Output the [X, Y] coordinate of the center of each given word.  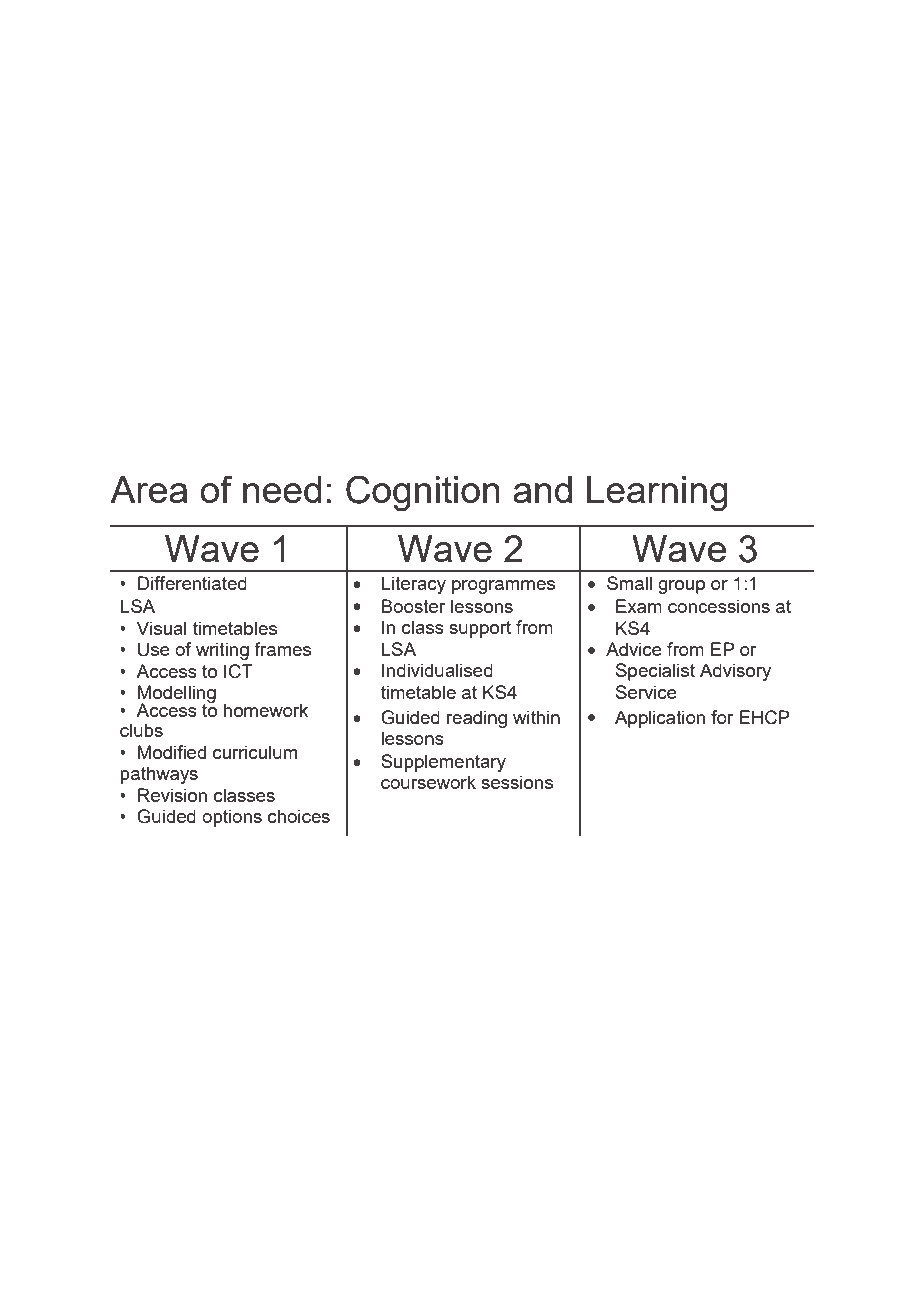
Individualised [437, 670]
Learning [657, 493]
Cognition [423, 493]
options [232, 818]
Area [149, 489]
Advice [634, 649]
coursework [428, 782]
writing [222, 651]
